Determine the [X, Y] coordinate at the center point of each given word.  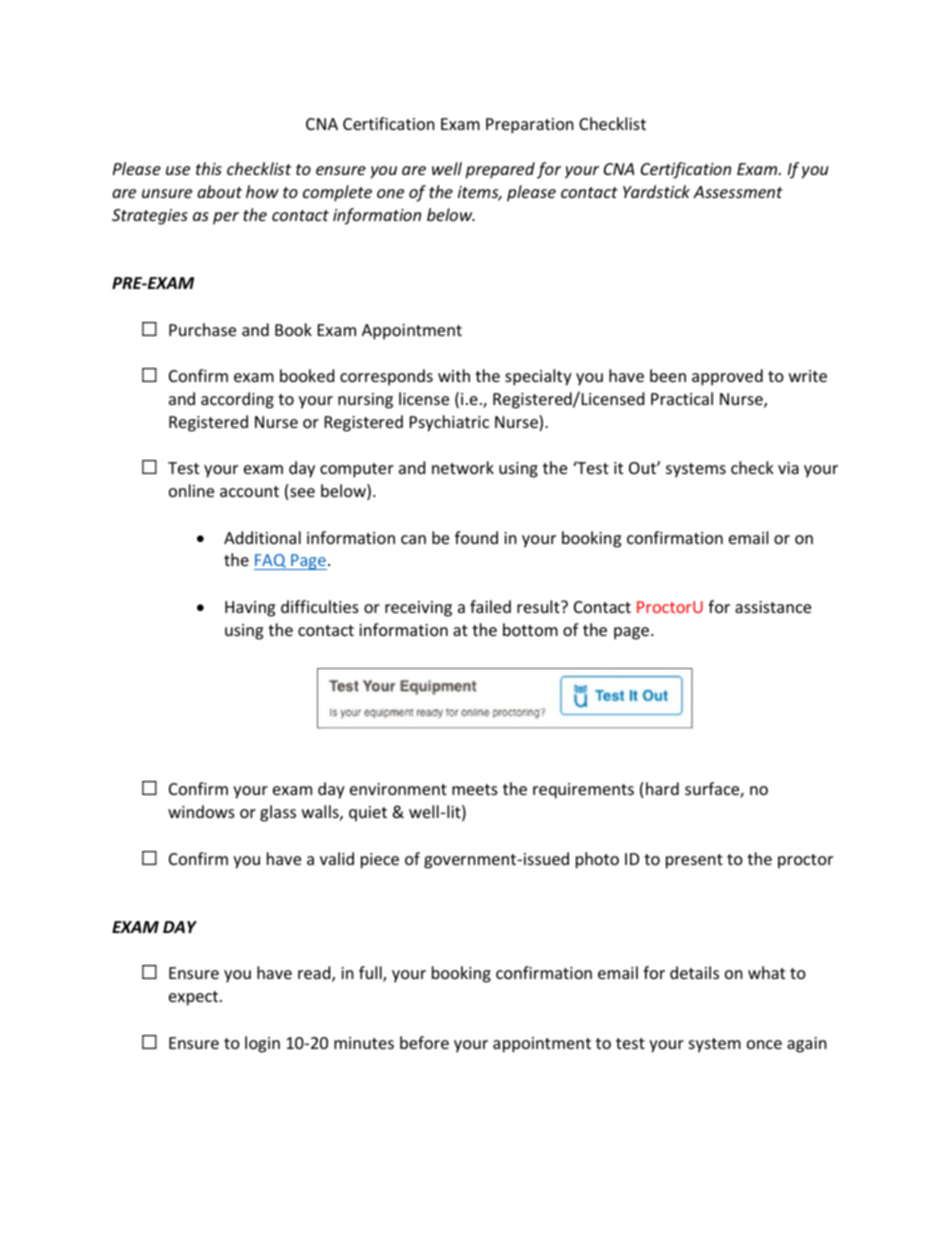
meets [475, 789]
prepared [500, 170]
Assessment [738, 192]
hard [662, 788]
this [209, 168]
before [424, 1042]
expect [195, 998]
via [788, 468]
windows [201, 811]
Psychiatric [449, 423]
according [237, 400]
